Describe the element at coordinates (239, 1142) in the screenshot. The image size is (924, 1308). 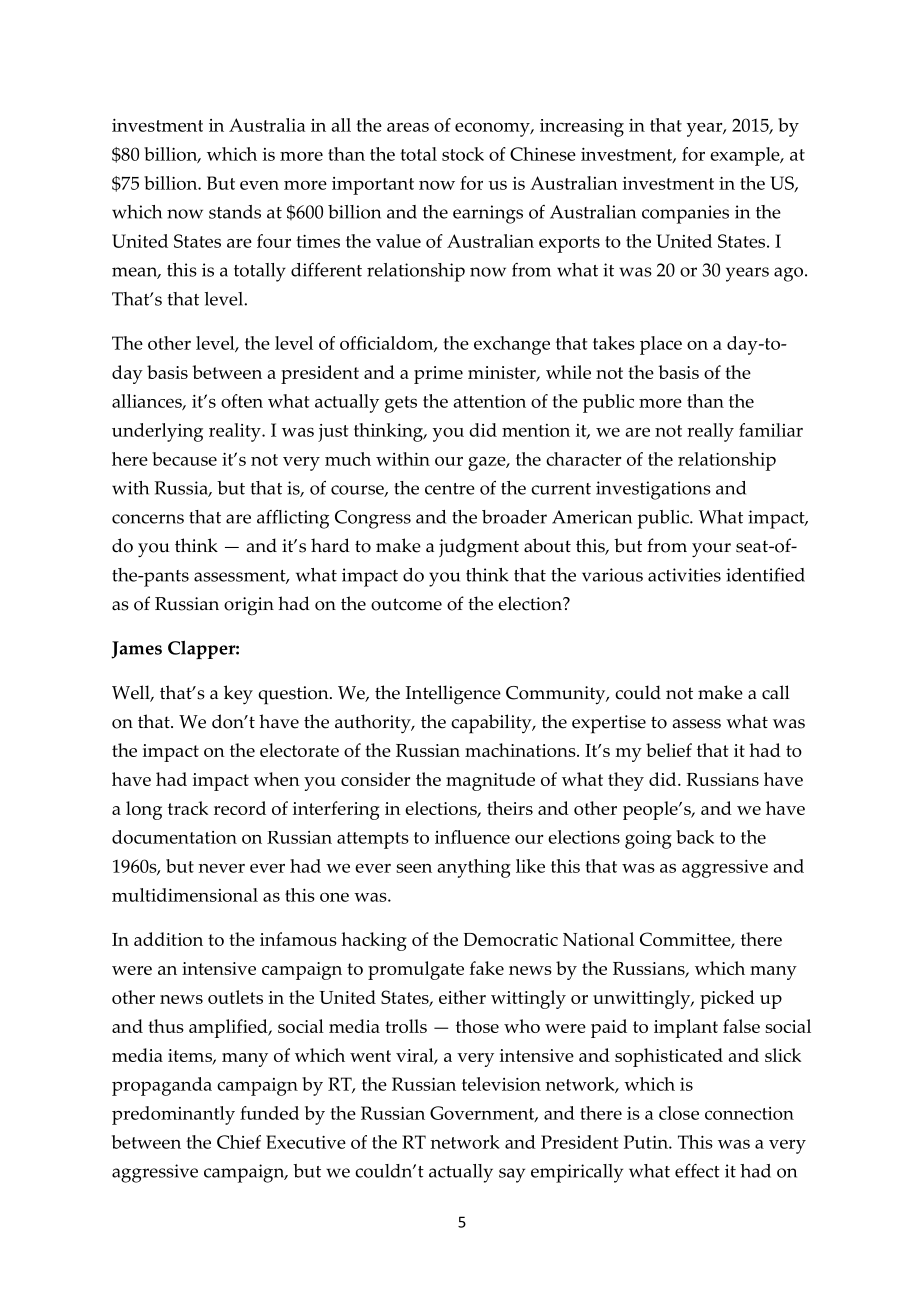
I see `Chief` at that location.
